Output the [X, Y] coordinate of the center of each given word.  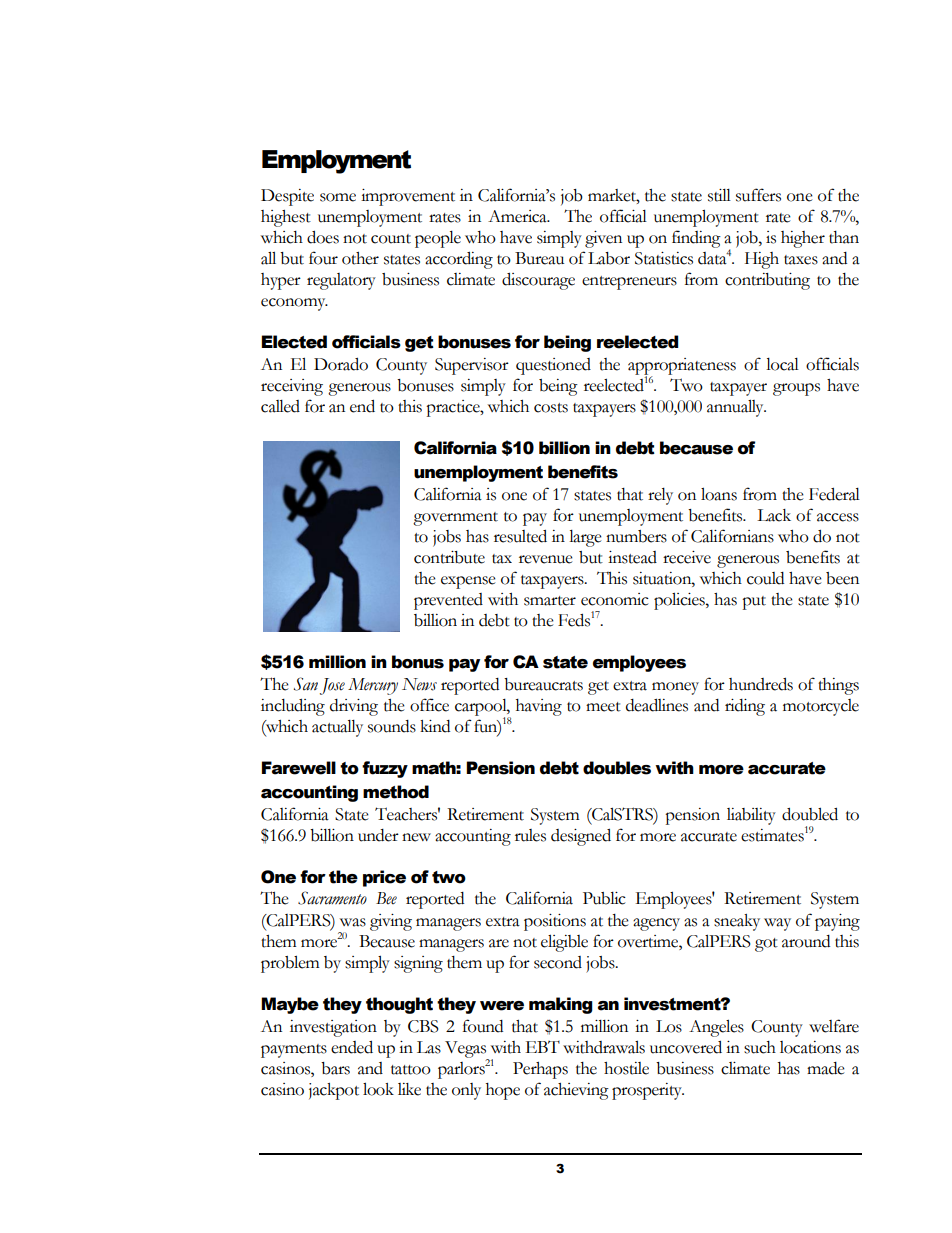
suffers [758, 195]
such [760, 1047]
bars [335, 1068]
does [323, 237]
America [518, 216]
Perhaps [540, 1070]
